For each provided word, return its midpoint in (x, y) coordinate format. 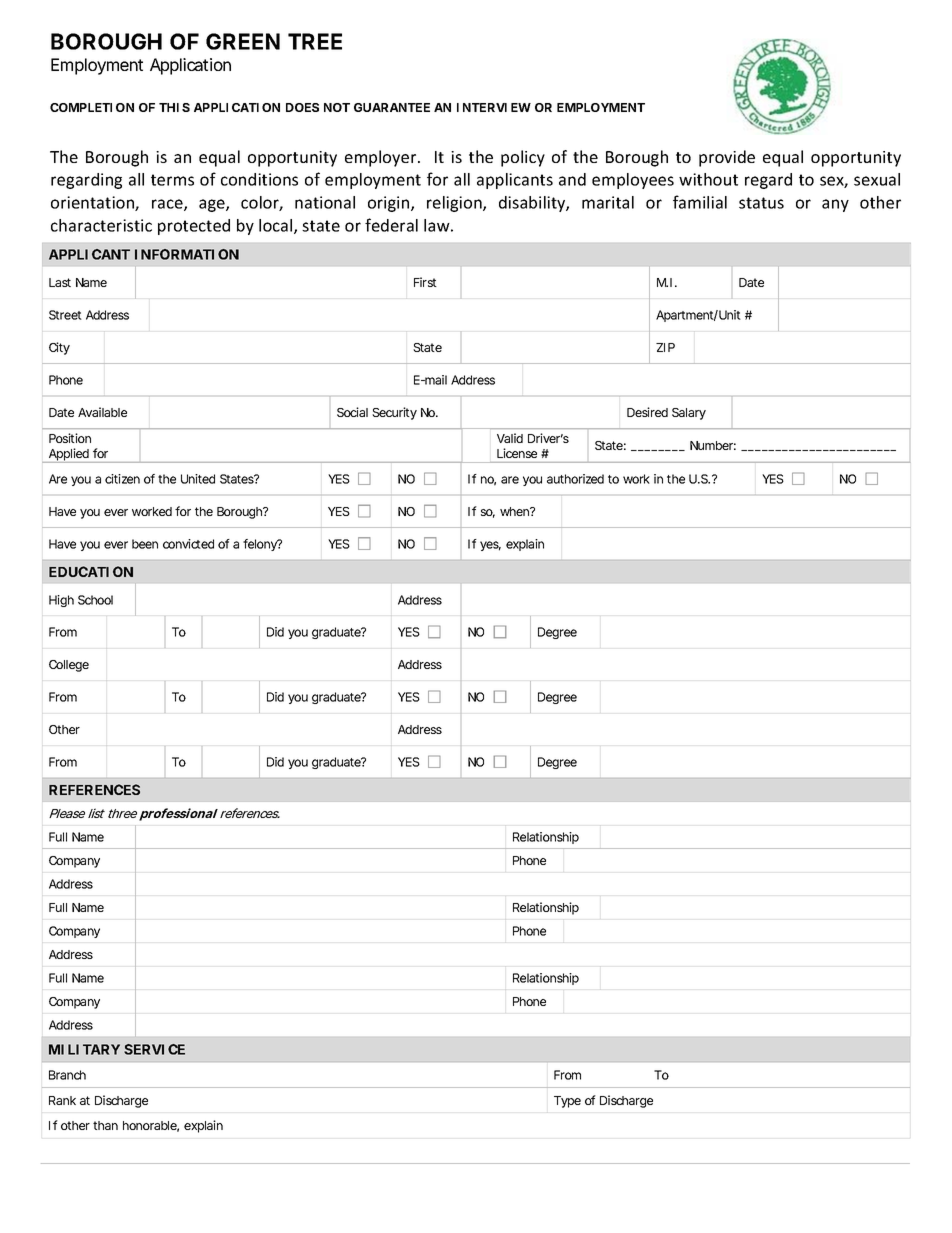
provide (727, 158)
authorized (575, 479)
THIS (174, 107)
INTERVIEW (494, 107)
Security (394, 413)
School (95, 600)
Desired (647, 412)
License (517, 453)
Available (102, 412)
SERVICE (154, 1049)
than (105, 1125)
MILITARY (84, 1049)
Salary (689, 414)
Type (567, 1102)
